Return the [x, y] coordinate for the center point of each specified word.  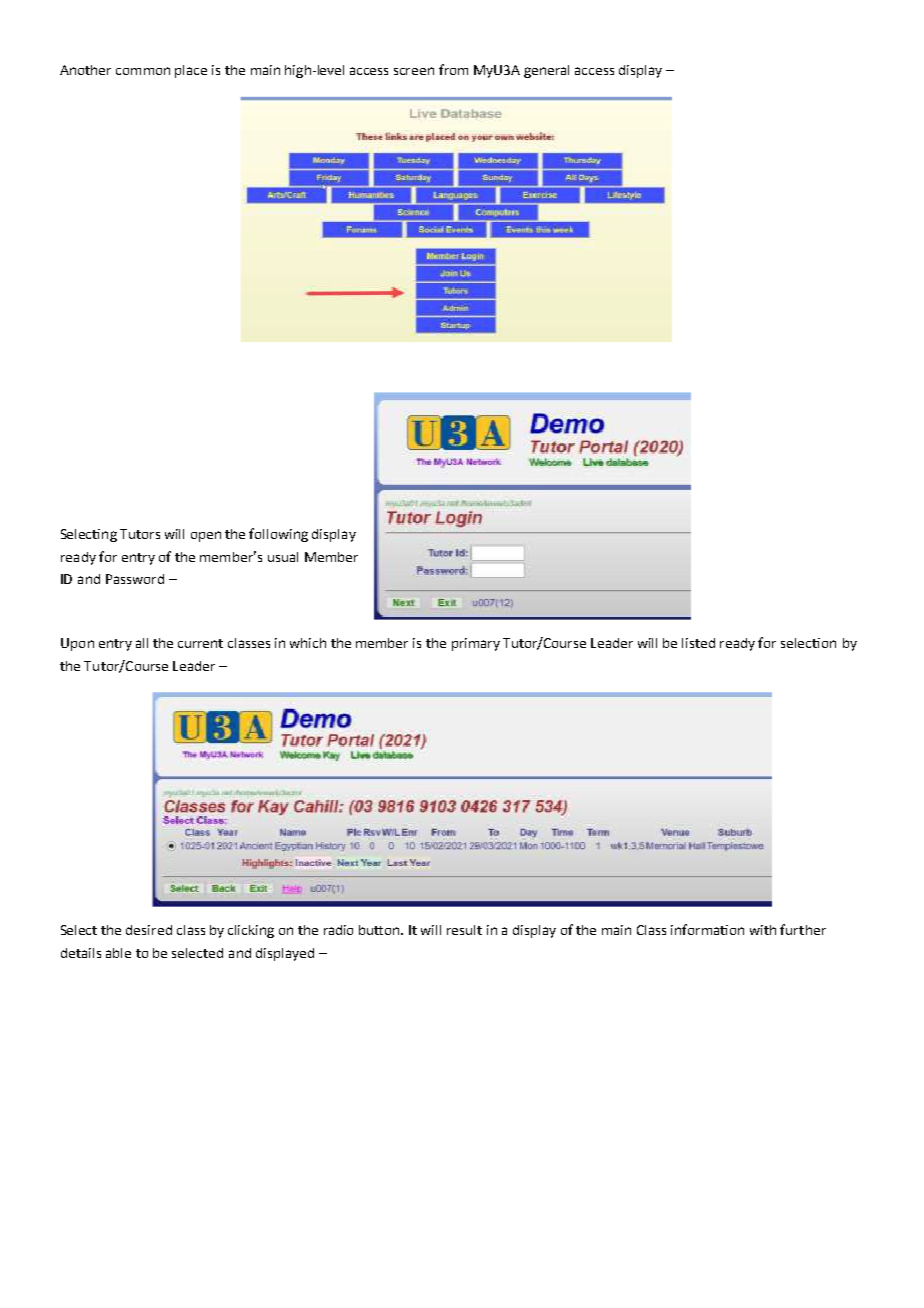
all [142, 643]
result [464, 930]
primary [476, 644]
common [143, 71]
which [308, 643]
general [546, 71]
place [191, 71]
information [707, 929]
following [278, 535]
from [453, 69]
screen [414, 71]
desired [149, 930]
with [763, 930]
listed [698, 643]
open [206, 536]
